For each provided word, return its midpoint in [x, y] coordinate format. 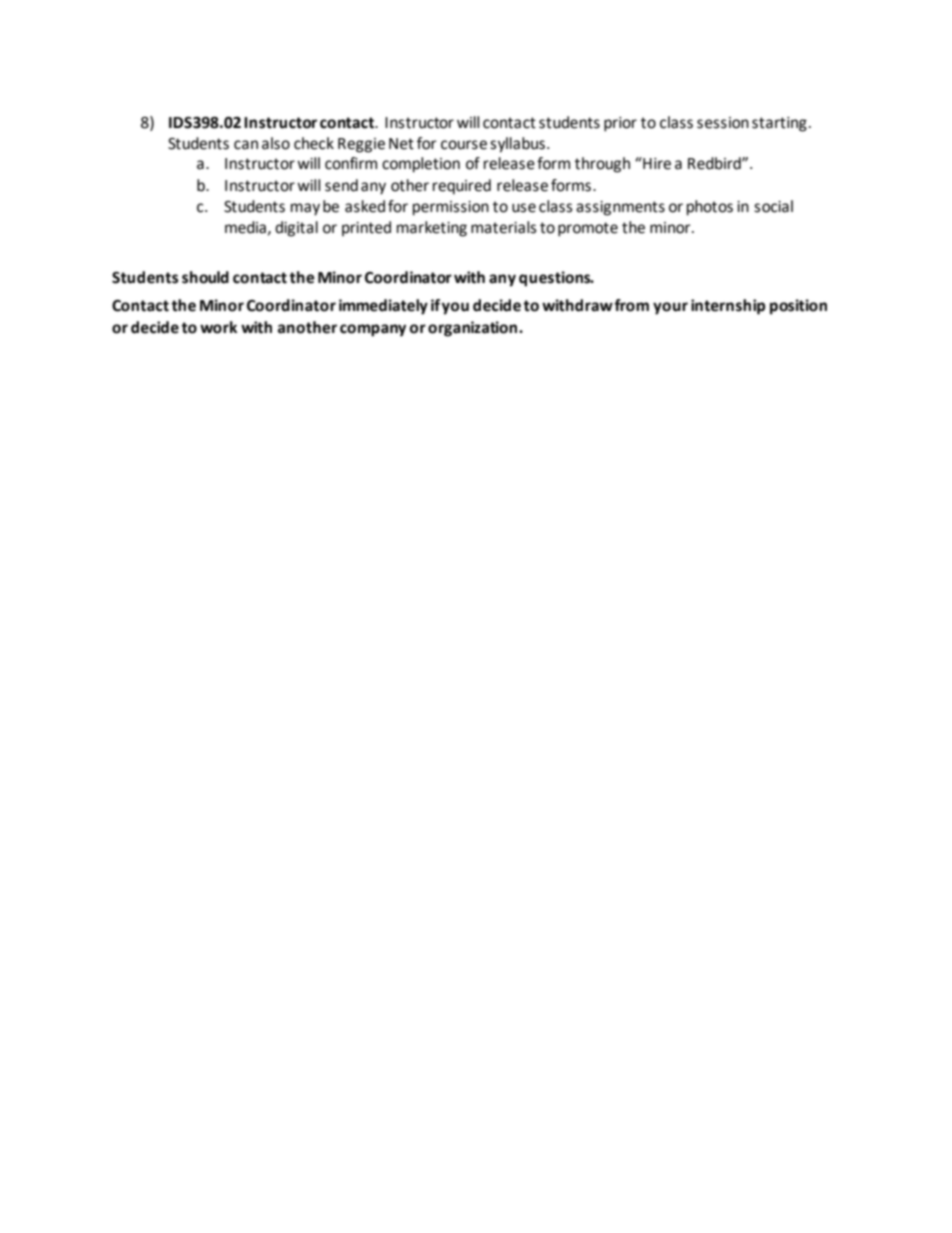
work [218, 327]
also [276, 143]
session [723, 123]
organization [474, 329]
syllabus [517, 145]
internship [728, 307]
